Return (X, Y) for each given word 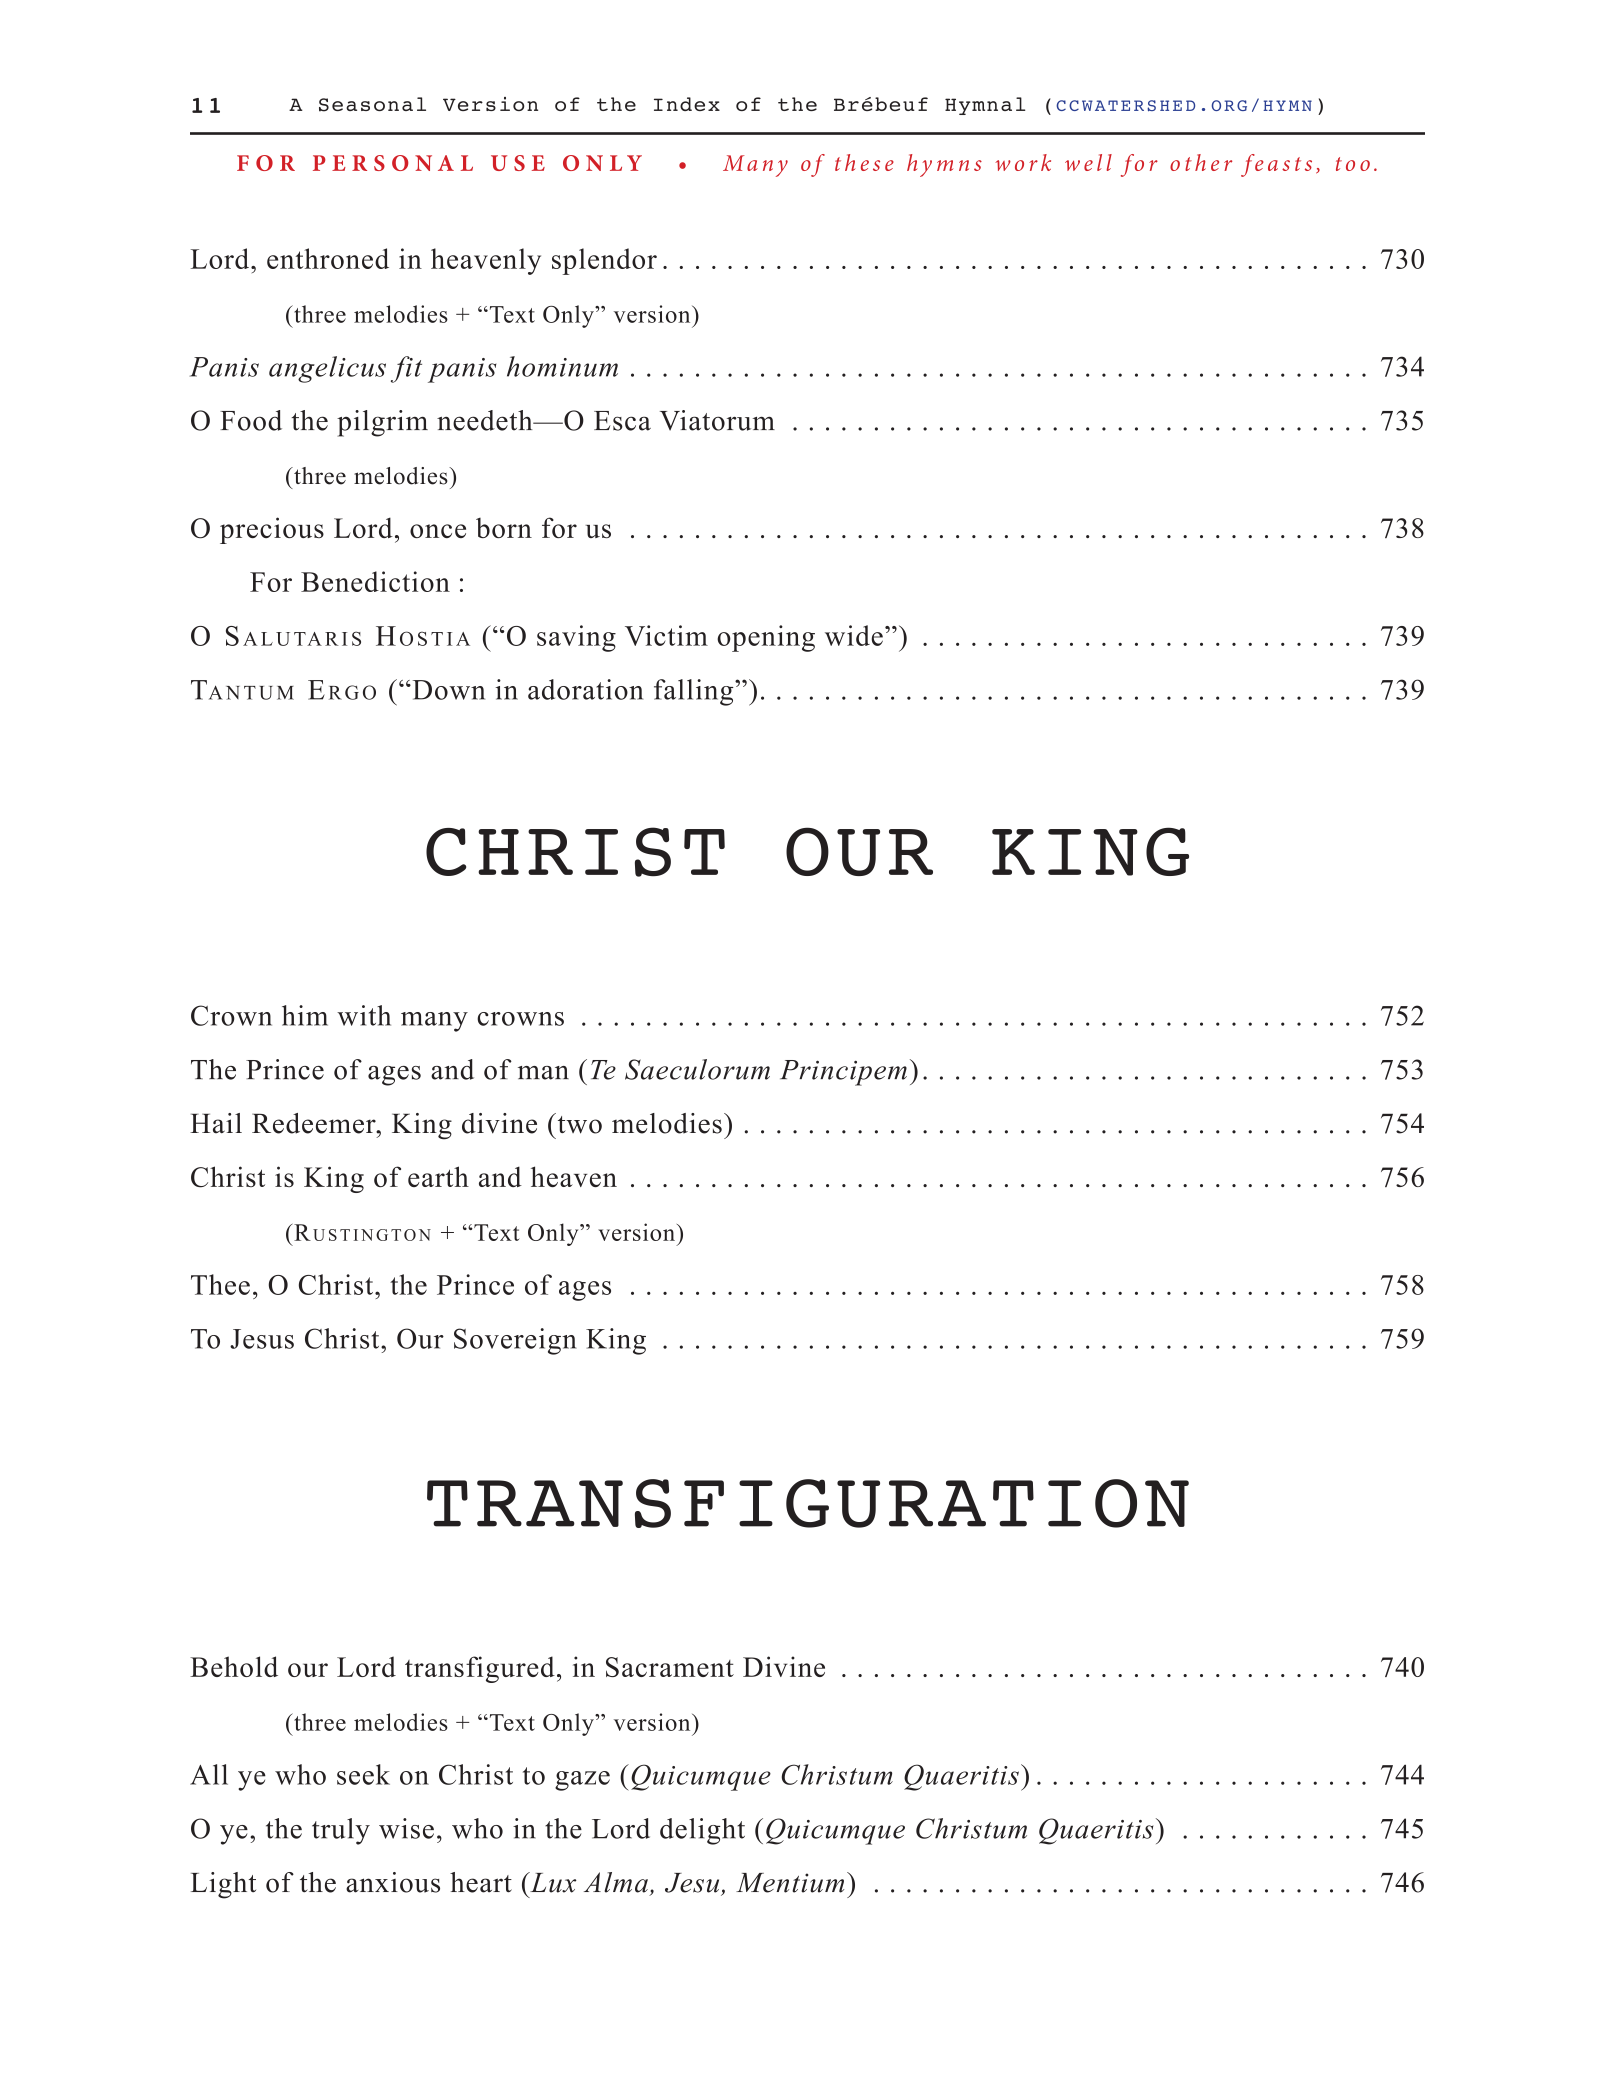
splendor (604, 261)
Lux (552, 1882)
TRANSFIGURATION (808, 1503)
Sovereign (515, 1341)
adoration (585, 689)
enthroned (328, 258)
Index (687, 104)
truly (341, 1831)
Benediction (375, 581)
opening (766, 638)
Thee (220, 1284)
